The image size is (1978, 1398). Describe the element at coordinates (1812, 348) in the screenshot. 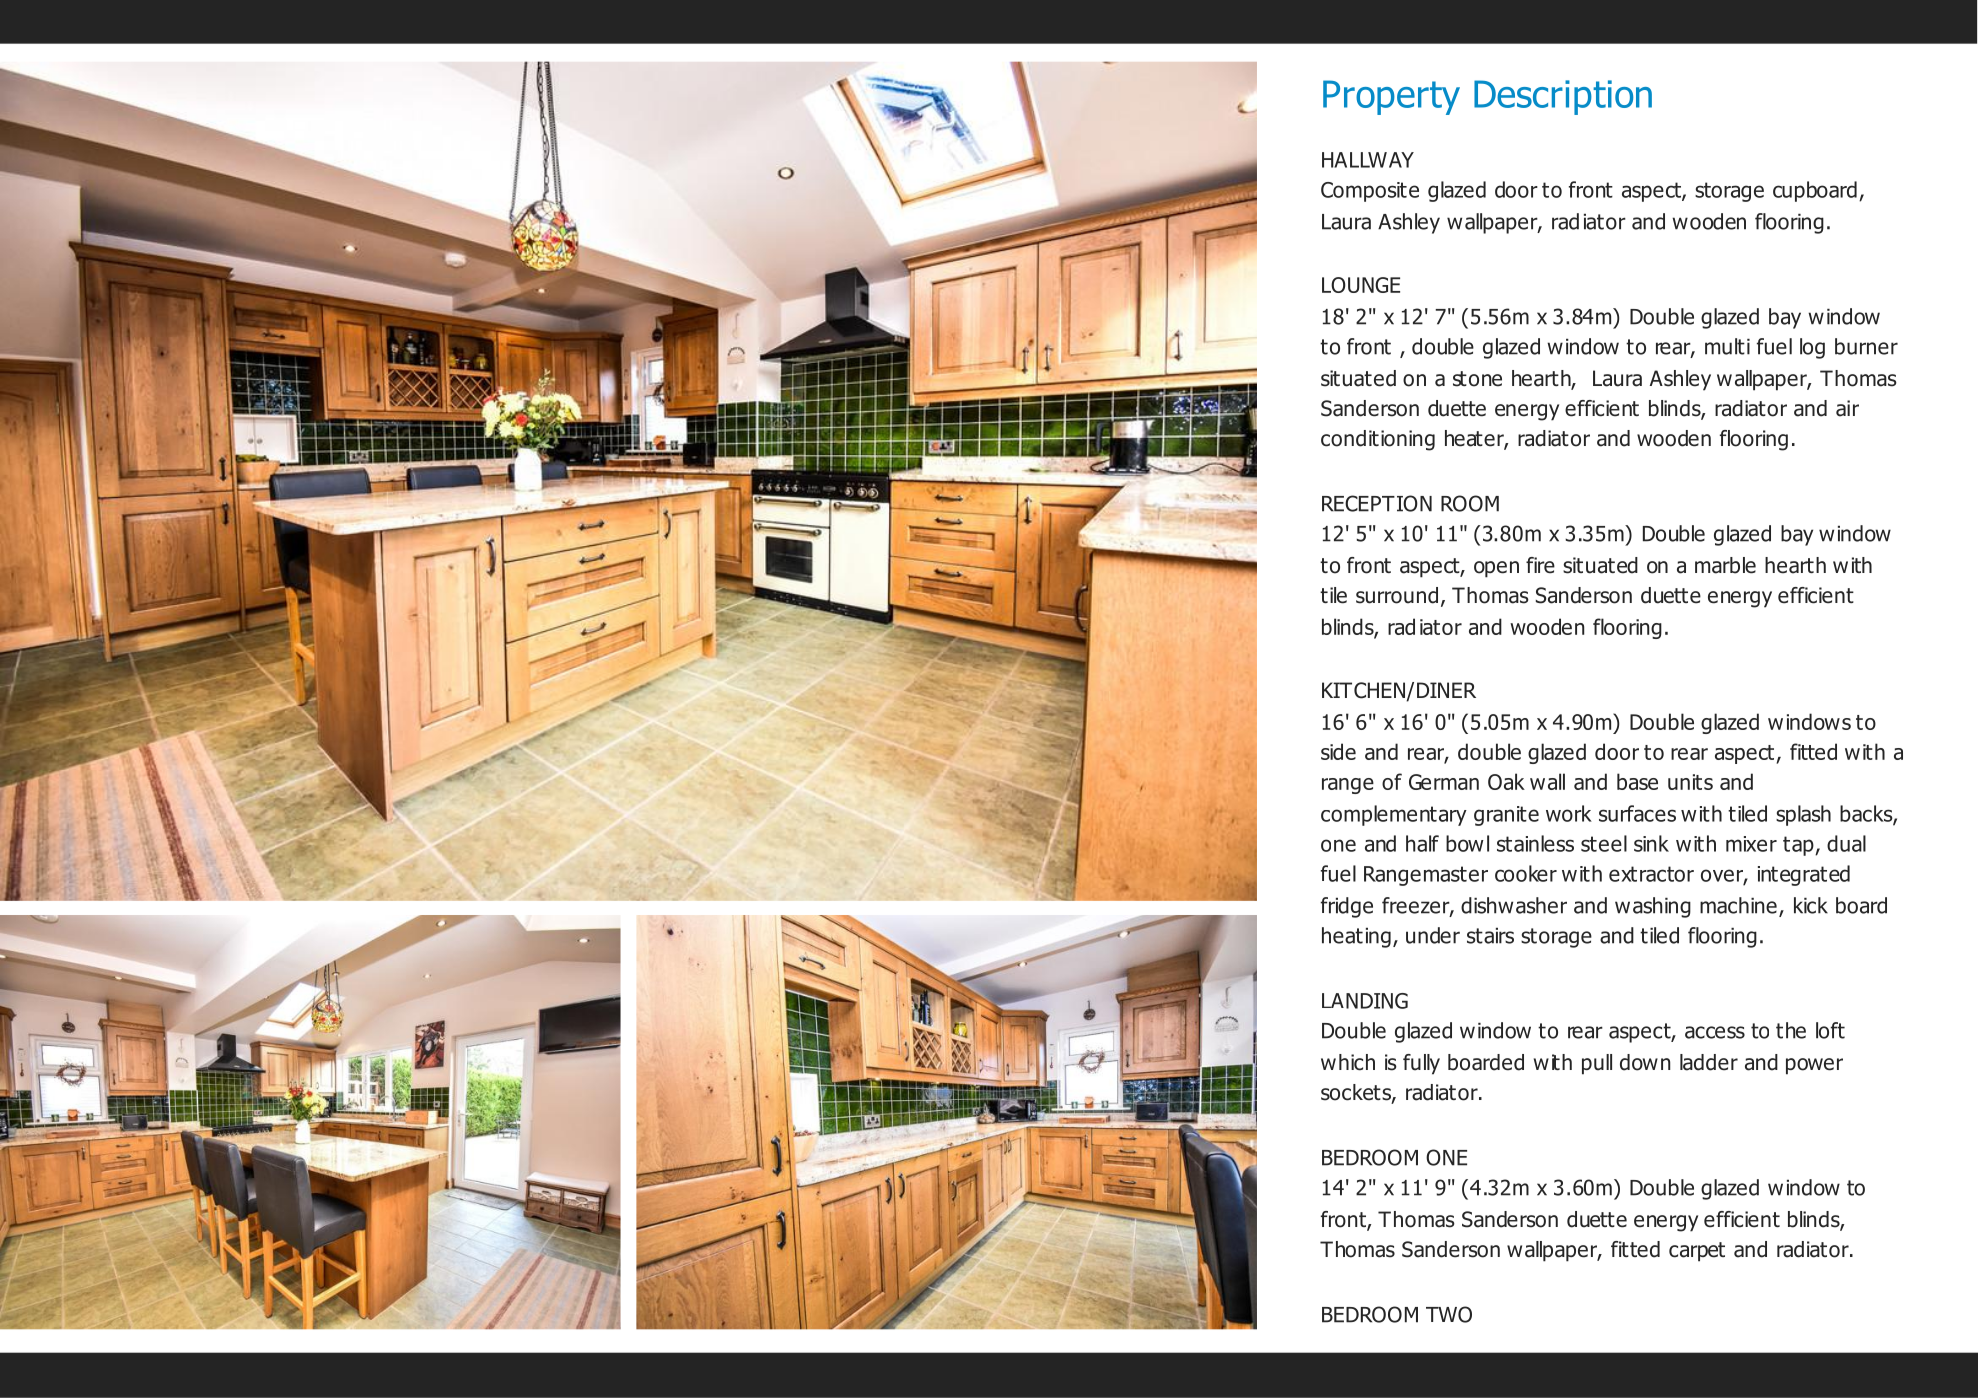

I see `log` at that location.
